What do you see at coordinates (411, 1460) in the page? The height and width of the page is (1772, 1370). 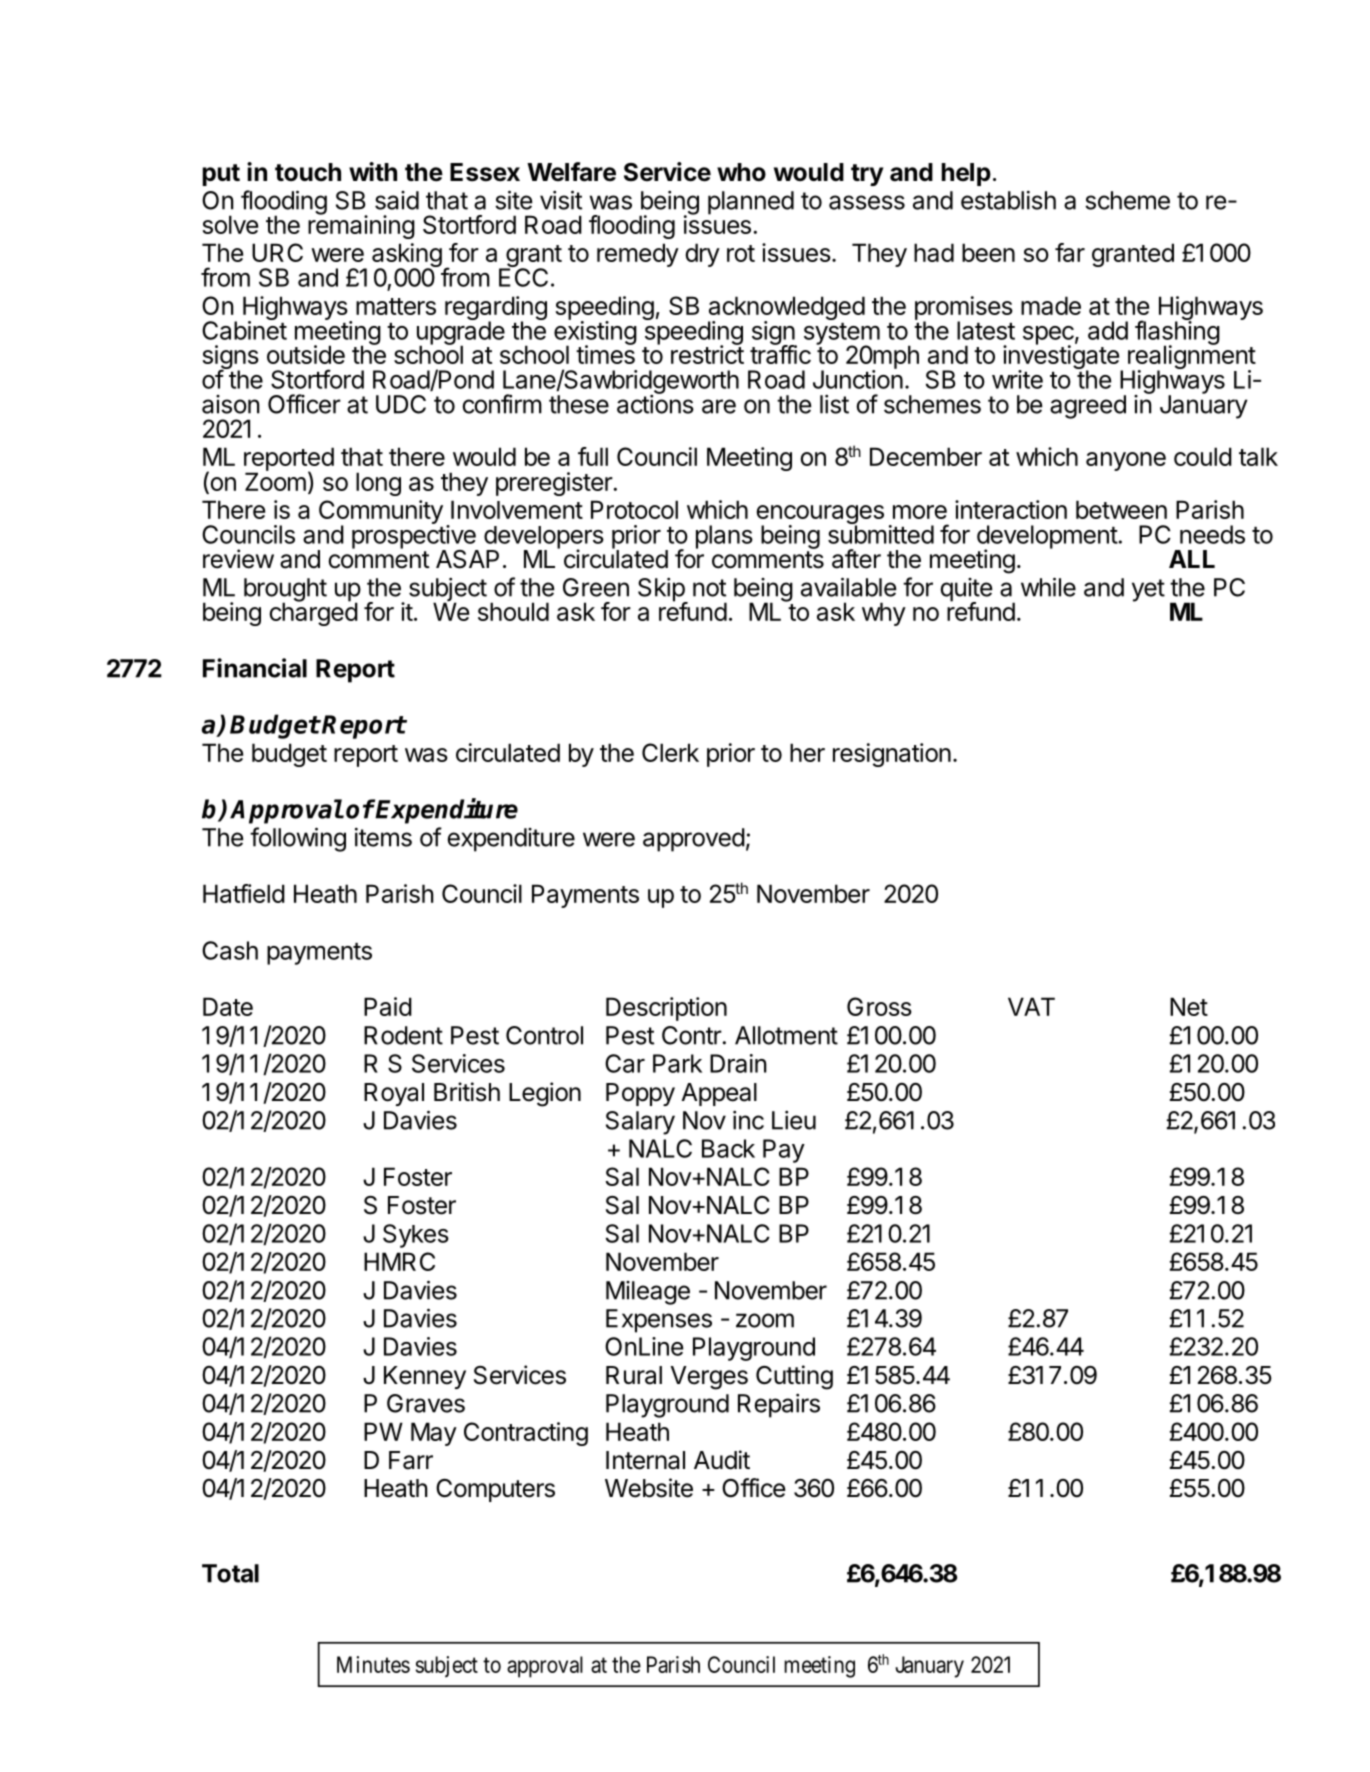 I see `Farr` at bounding box center [411, 1460].
